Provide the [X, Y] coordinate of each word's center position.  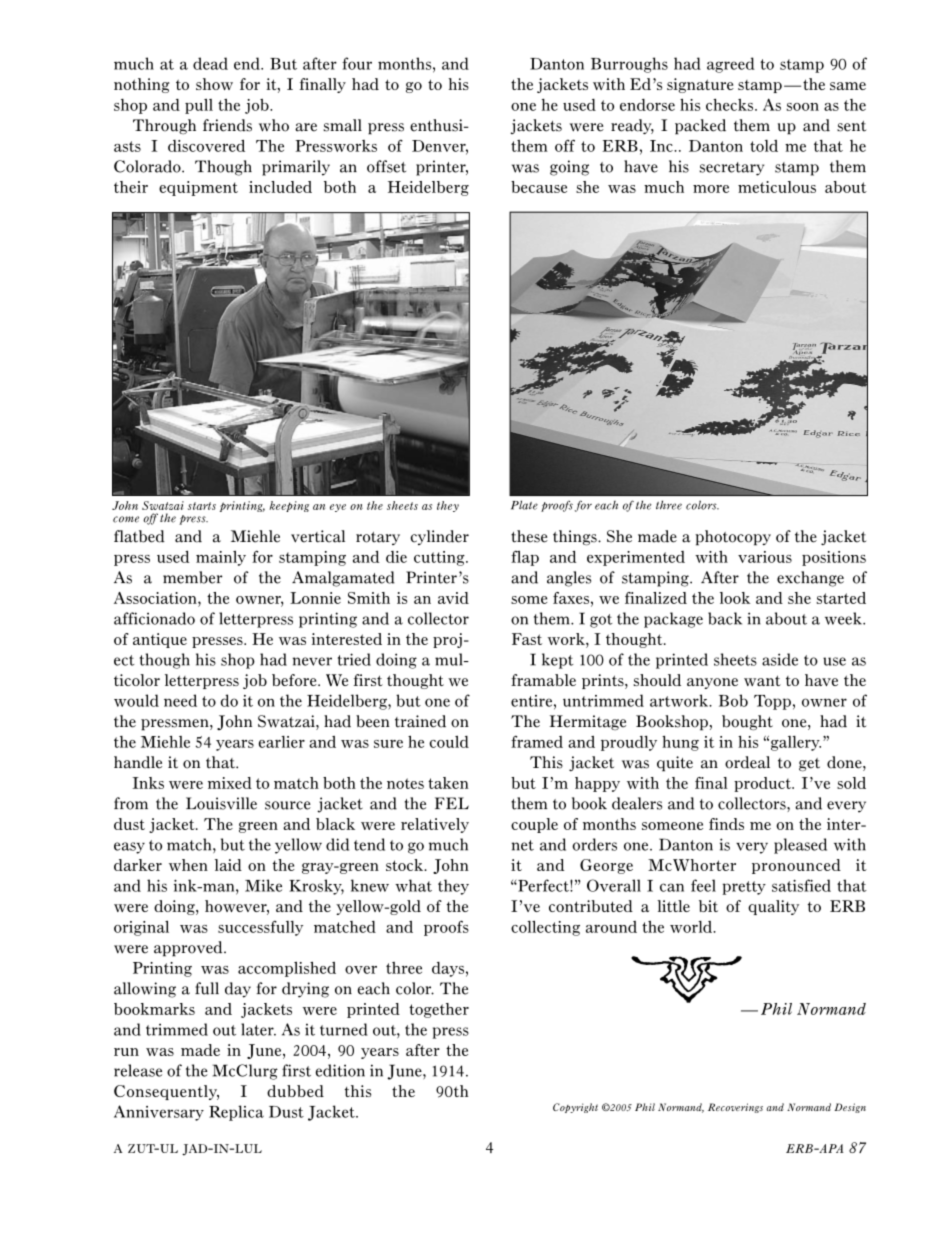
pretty [744, 888]
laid [228, 865]
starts [202, 506]
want [762, 680]
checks [731, 105]
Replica [236, 1113]
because [539, 187]
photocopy [733, 538]
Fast [527, 639]
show [214, 84]
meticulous [777, 187]
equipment [198, 188]
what [413, 885]
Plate [524, 505]
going [569, 168]
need [180, 700]
